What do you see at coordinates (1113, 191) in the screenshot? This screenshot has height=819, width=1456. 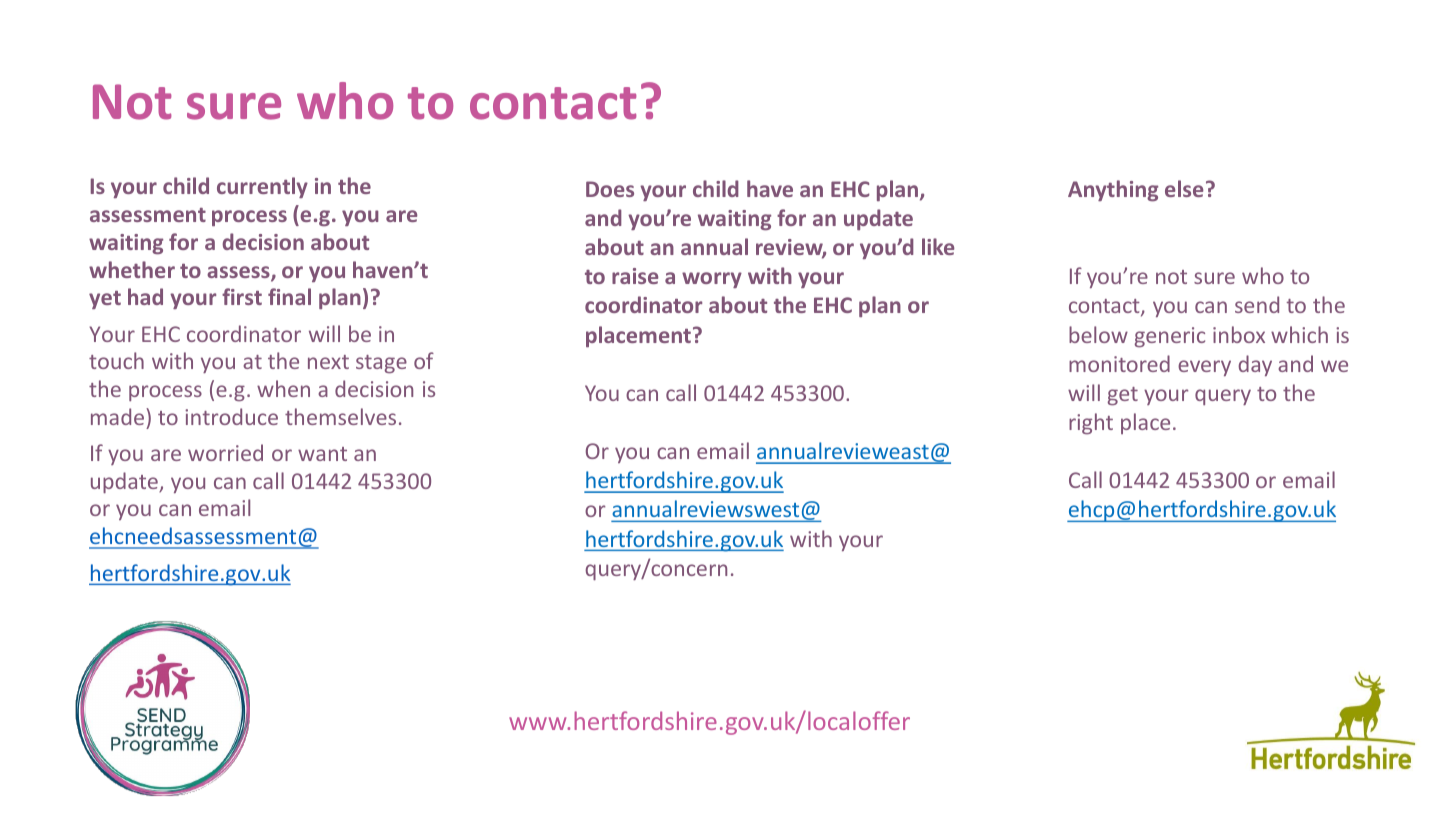 I see `Anything` at bounding box center [1113, 191].
